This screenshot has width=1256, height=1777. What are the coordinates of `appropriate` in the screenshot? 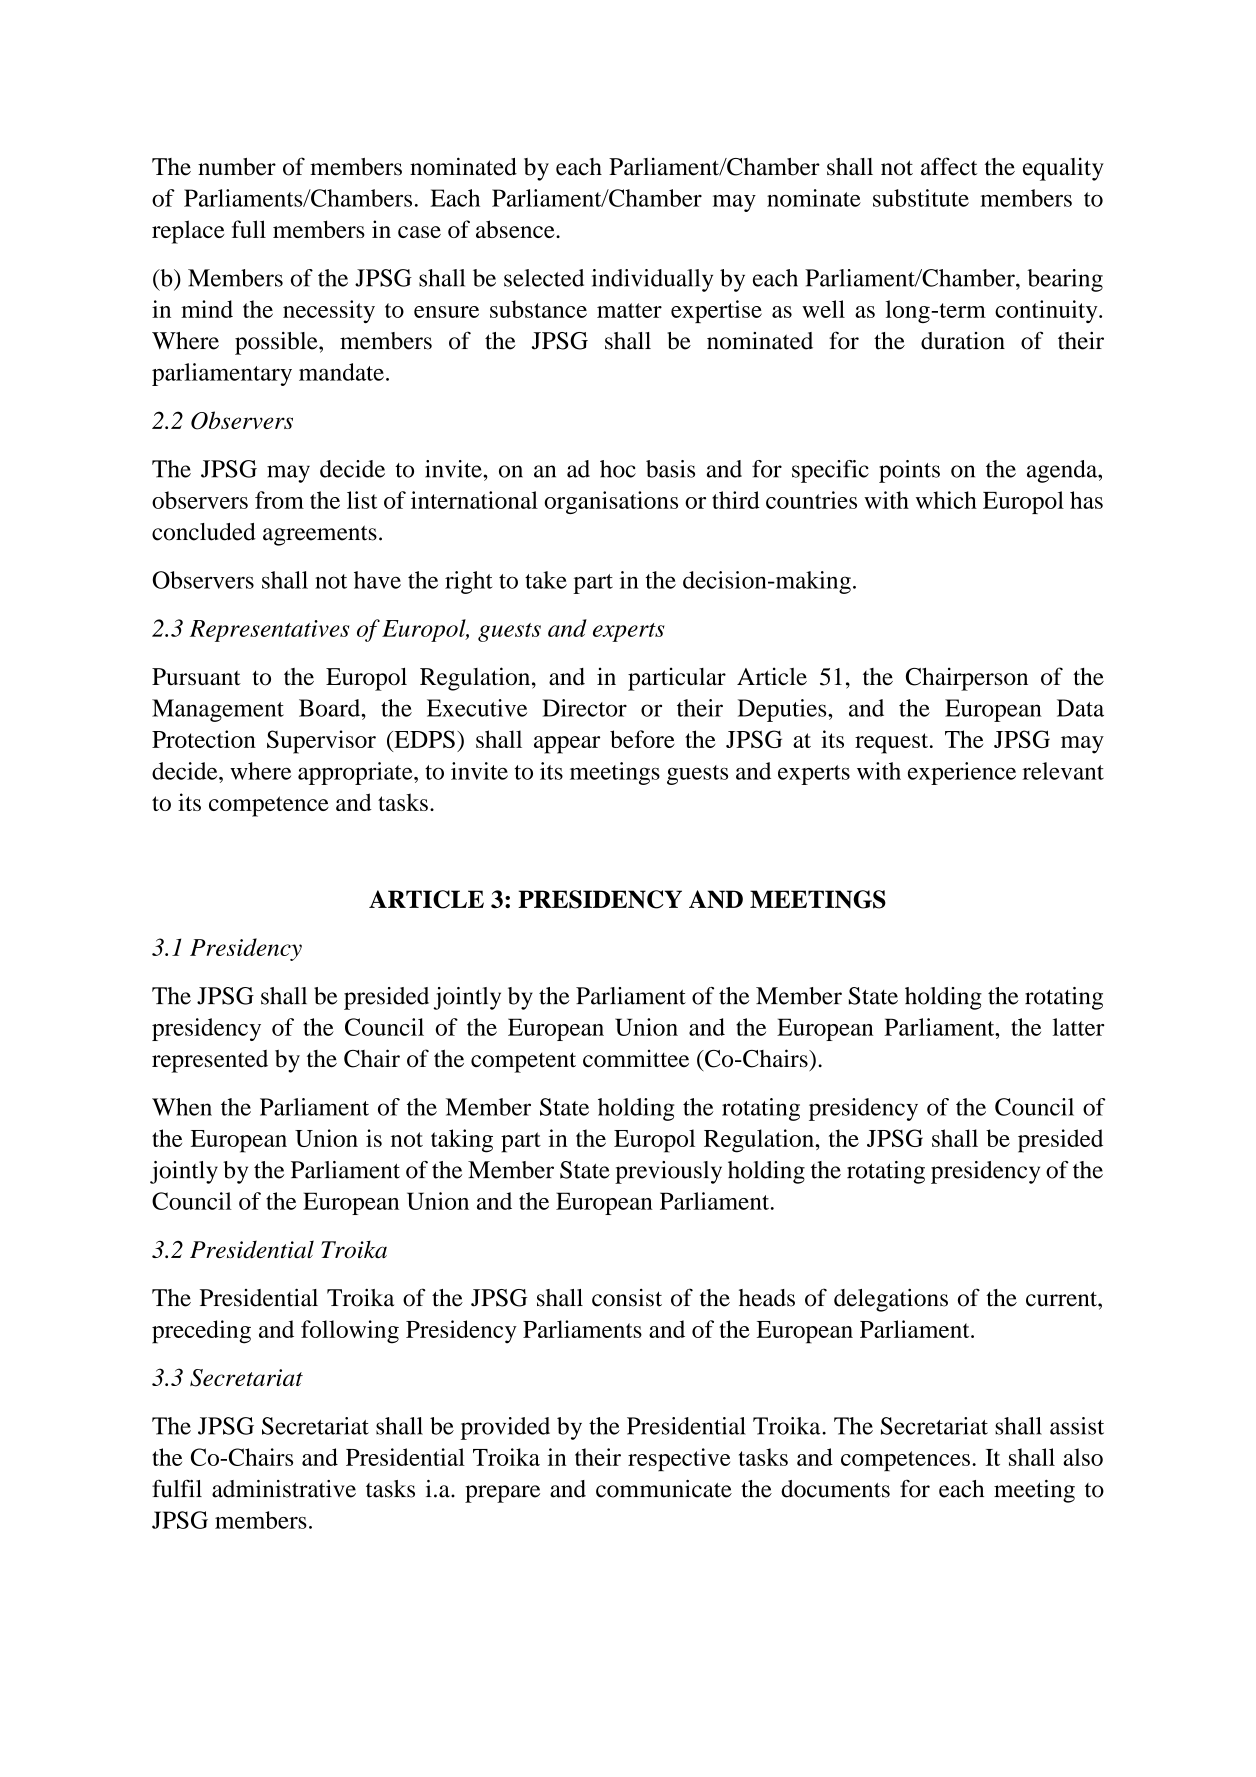 It's located at (356, 773).
